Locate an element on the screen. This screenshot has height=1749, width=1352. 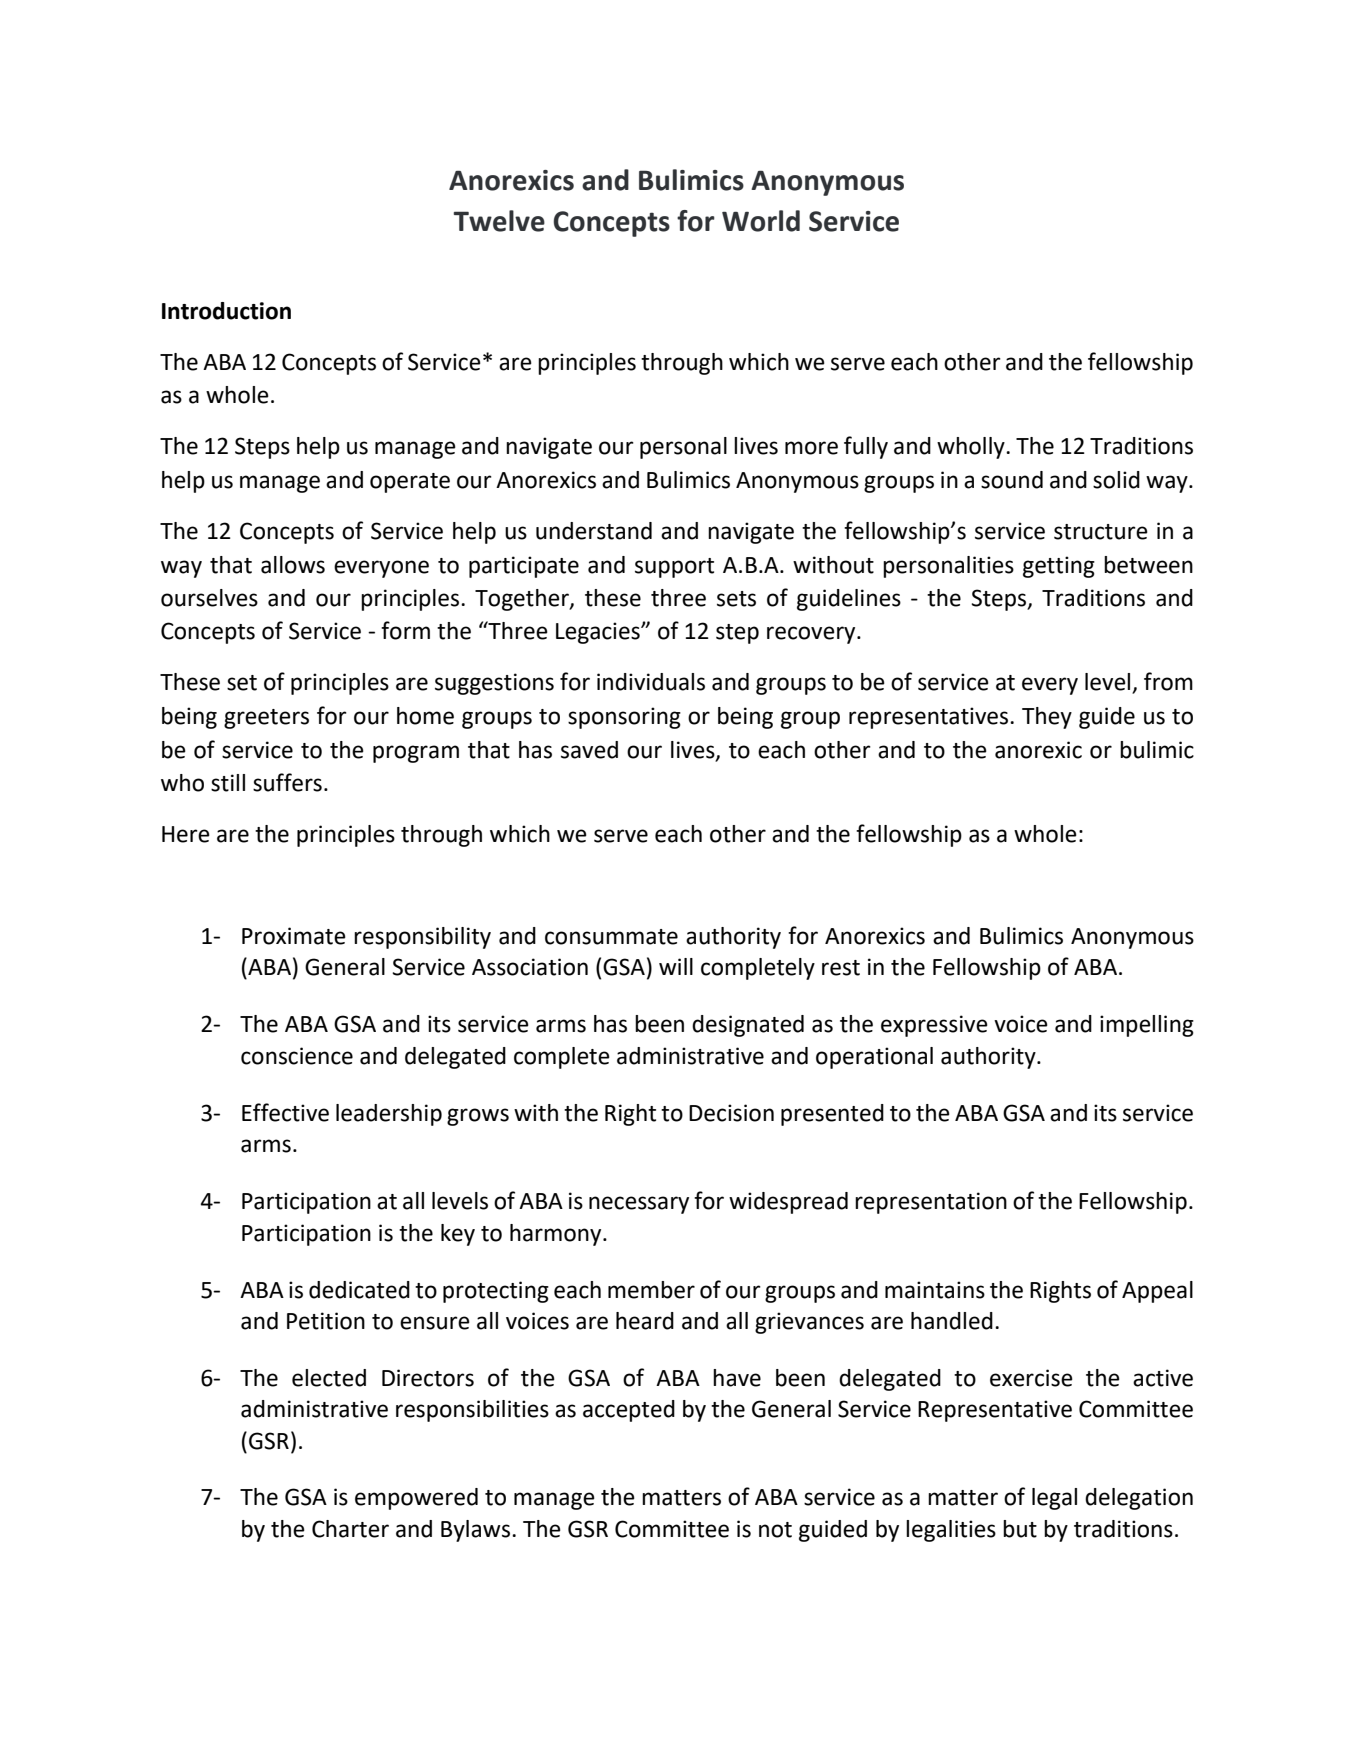
individuals is located at coordinates (651, 682).
